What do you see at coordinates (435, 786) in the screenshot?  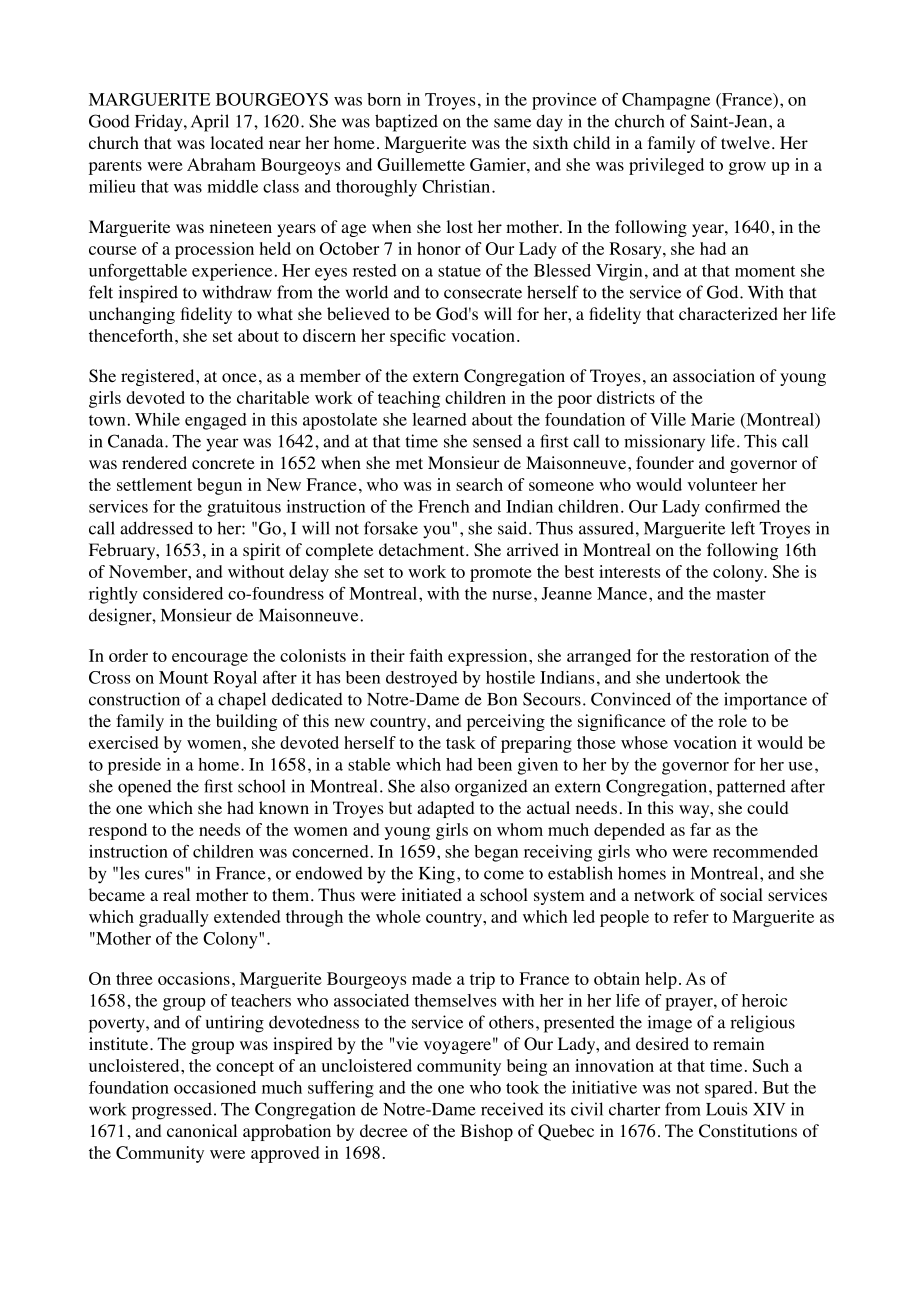 I see `also` at bounding box center [435, 786].
